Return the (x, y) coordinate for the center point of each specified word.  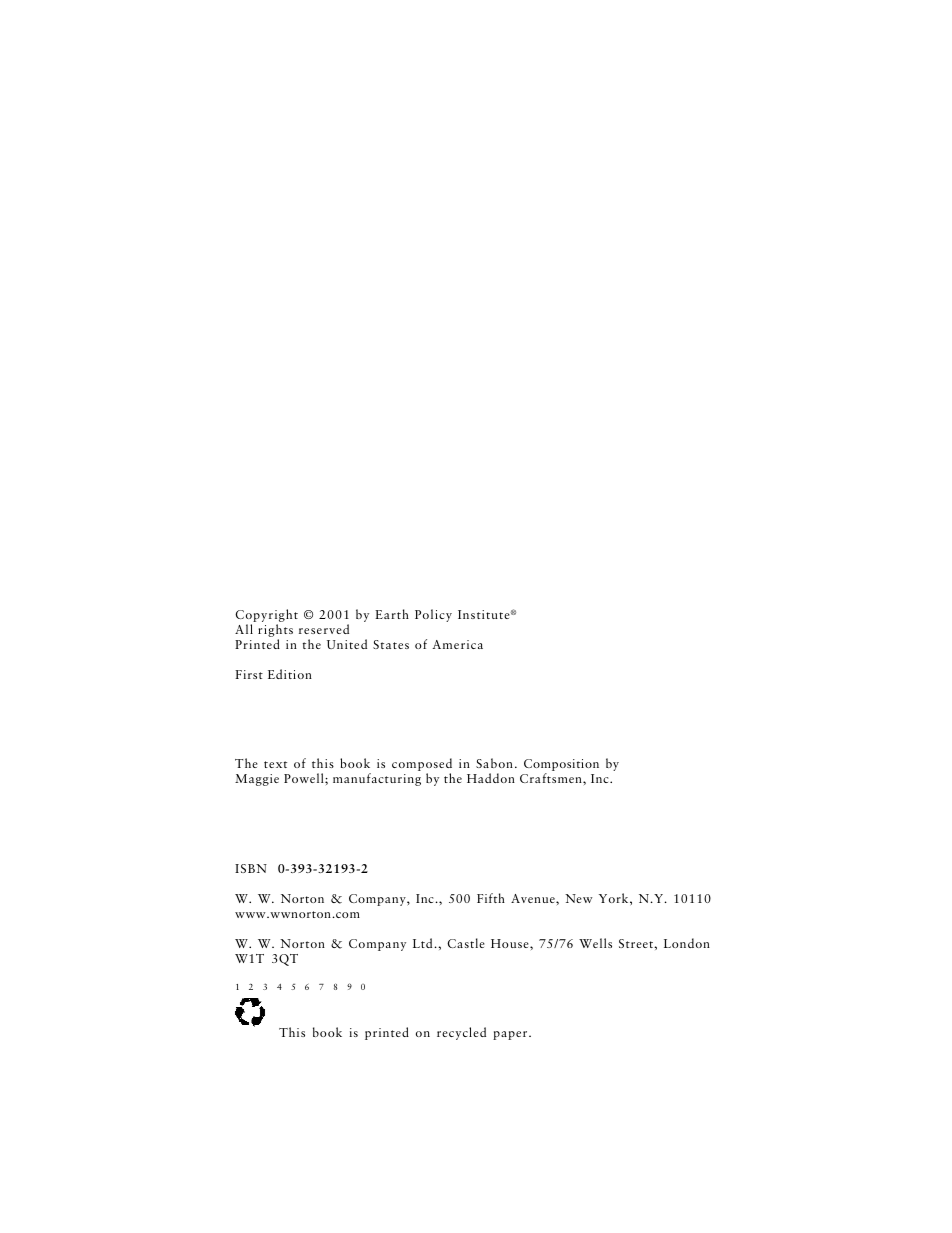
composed (422, 766)
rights (275, 632)
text (275, 764)
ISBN (251, 868)
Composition (561, 766)
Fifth (491, 898)
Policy (433, 615)
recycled (461, 1033)
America (457, 644)
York (615, 898)
